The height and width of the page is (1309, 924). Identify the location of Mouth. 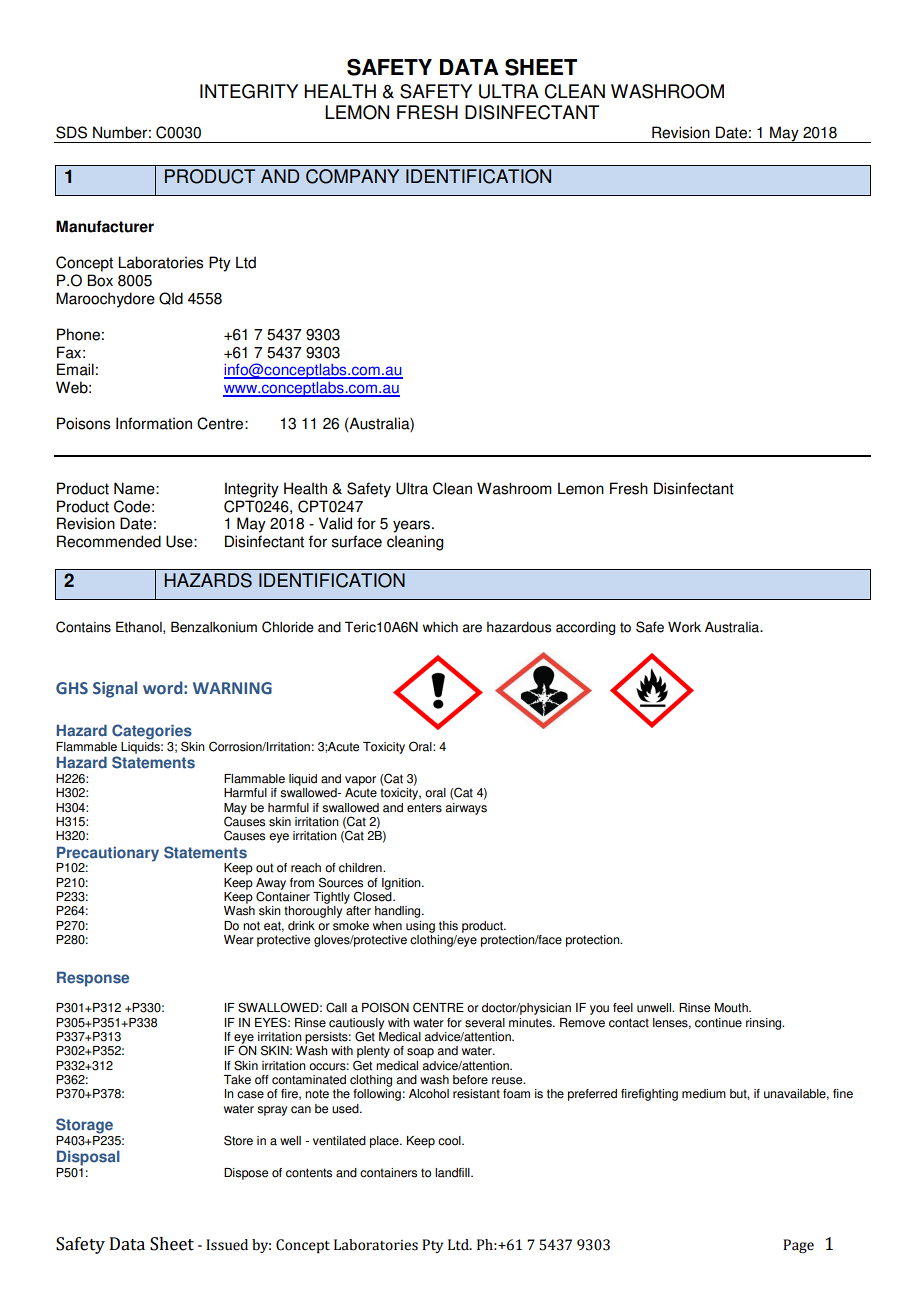
(732, 1008).
